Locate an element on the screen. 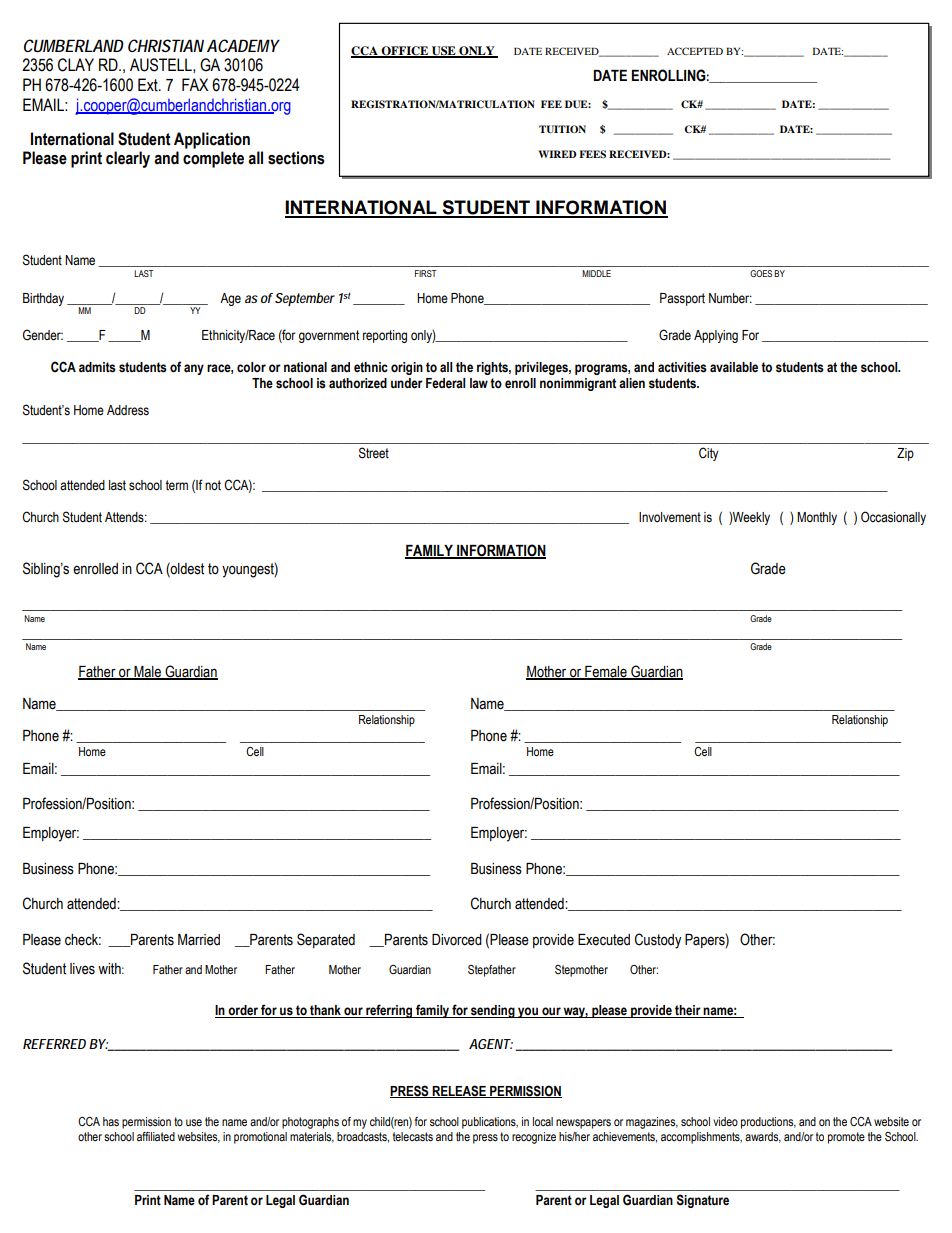 The height and width of the screenshot is (1233, 952). Divorced is located at coordinates (457, 940).
